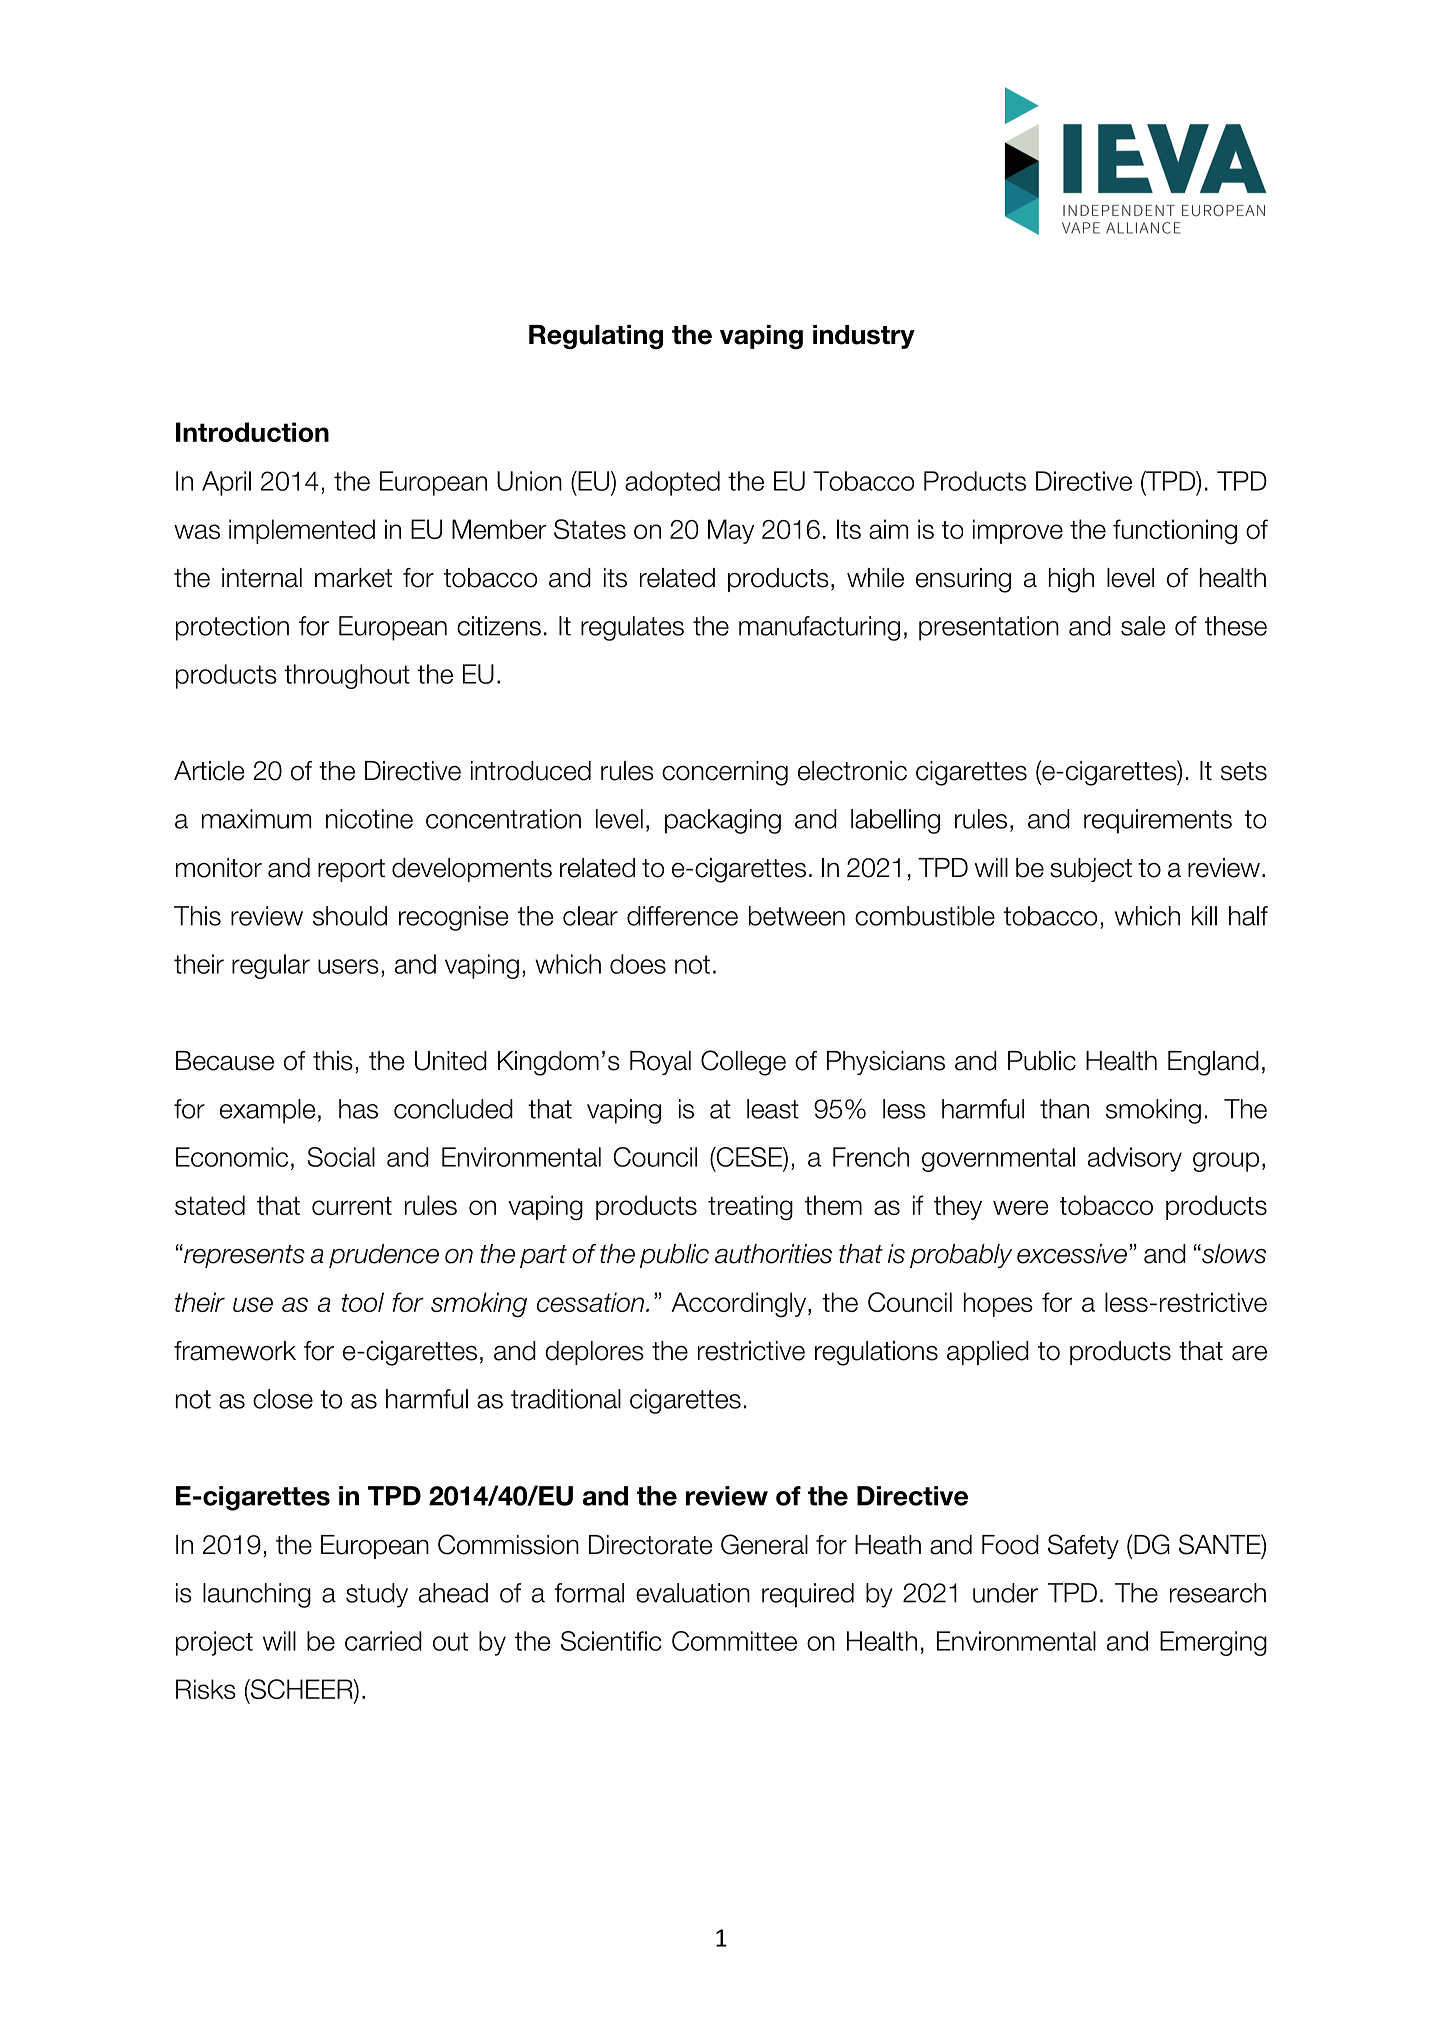 The height and width of the document is (2039, 1441). What do you see at coordinates (252, 432) in the document?
I see `Introduction` at bounding box center [252, 432].
